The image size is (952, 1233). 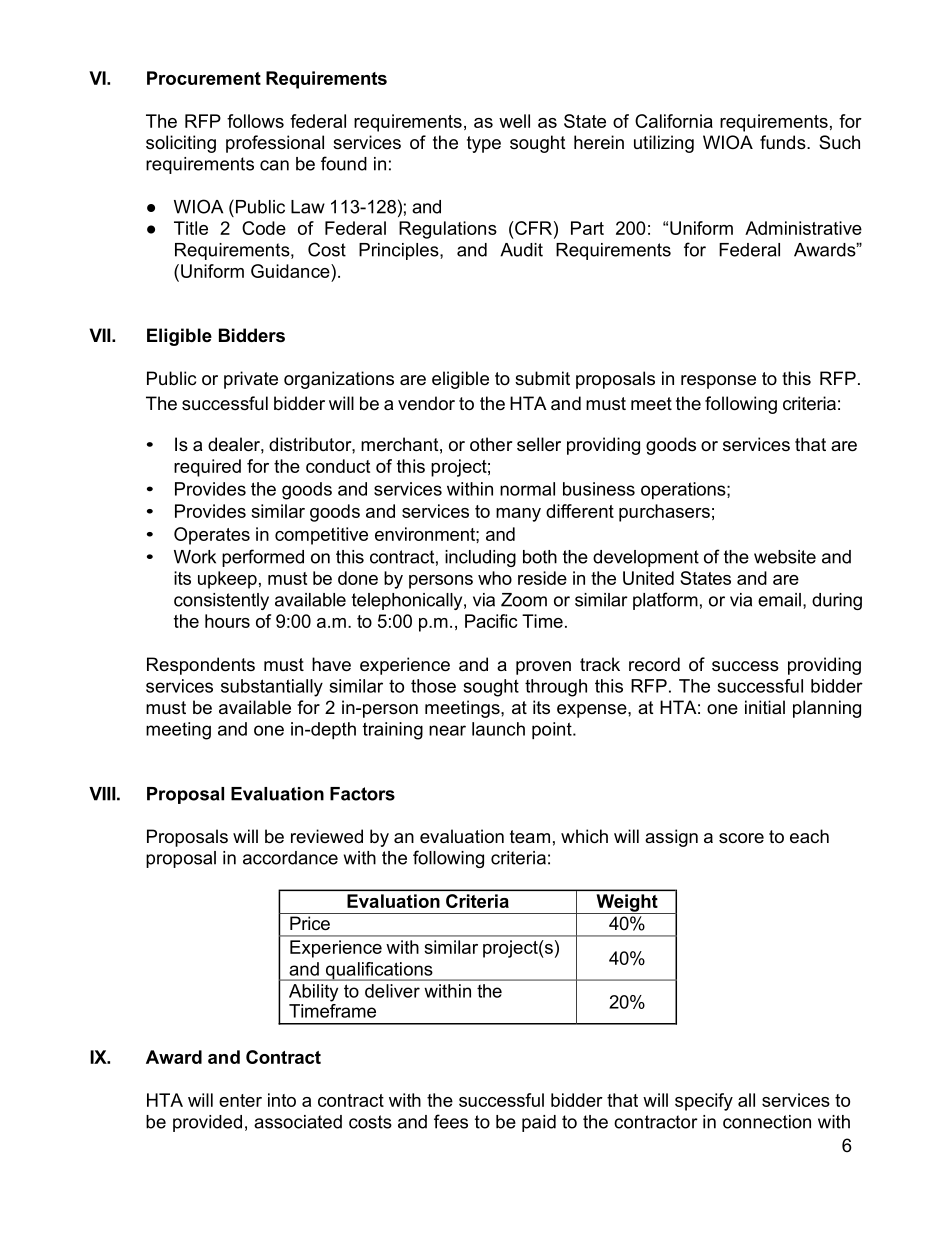 I want to click on well, so click(x=514, y=121).
